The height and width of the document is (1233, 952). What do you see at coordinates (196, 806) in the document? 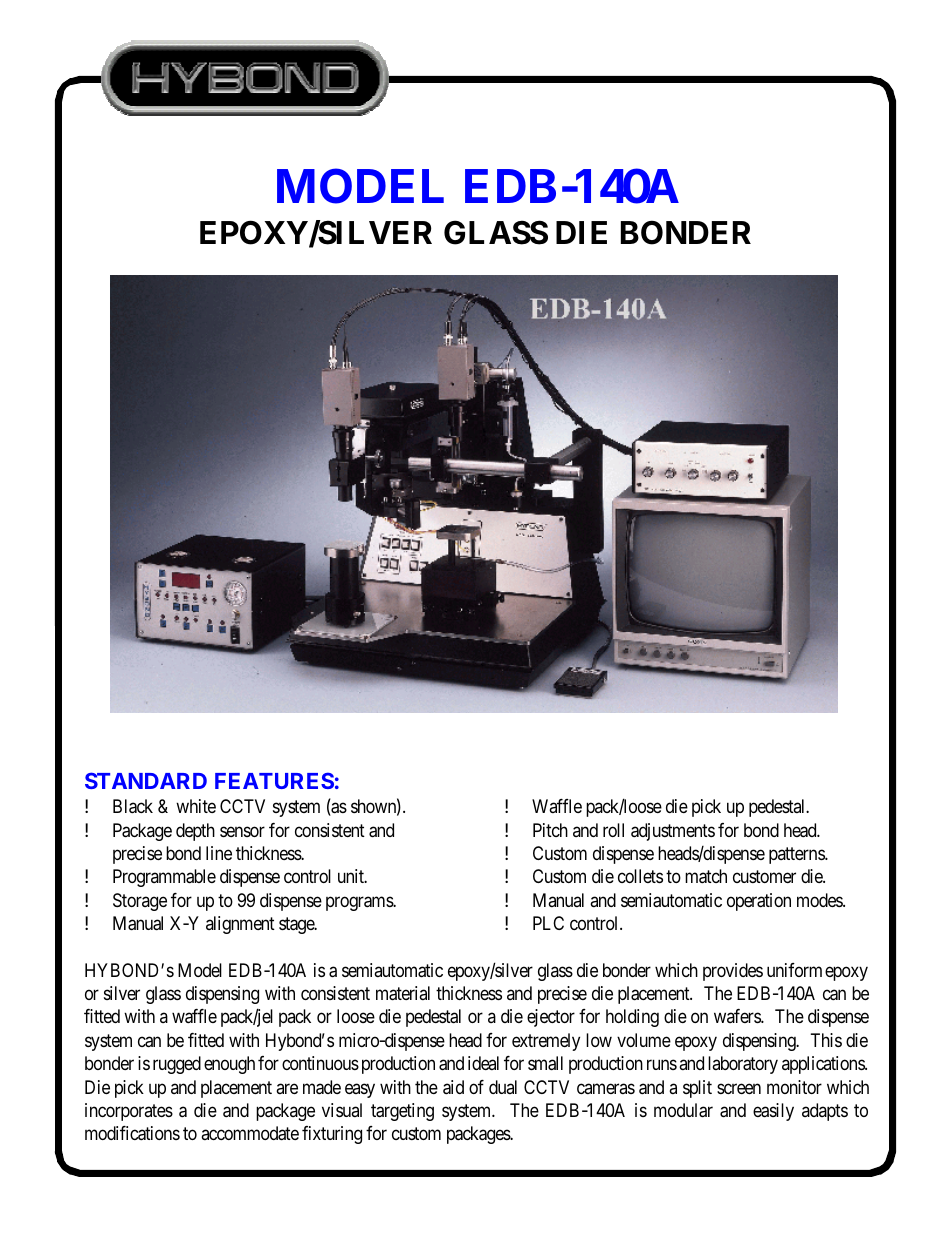
I see `white` at bounding box center [196, 806].
